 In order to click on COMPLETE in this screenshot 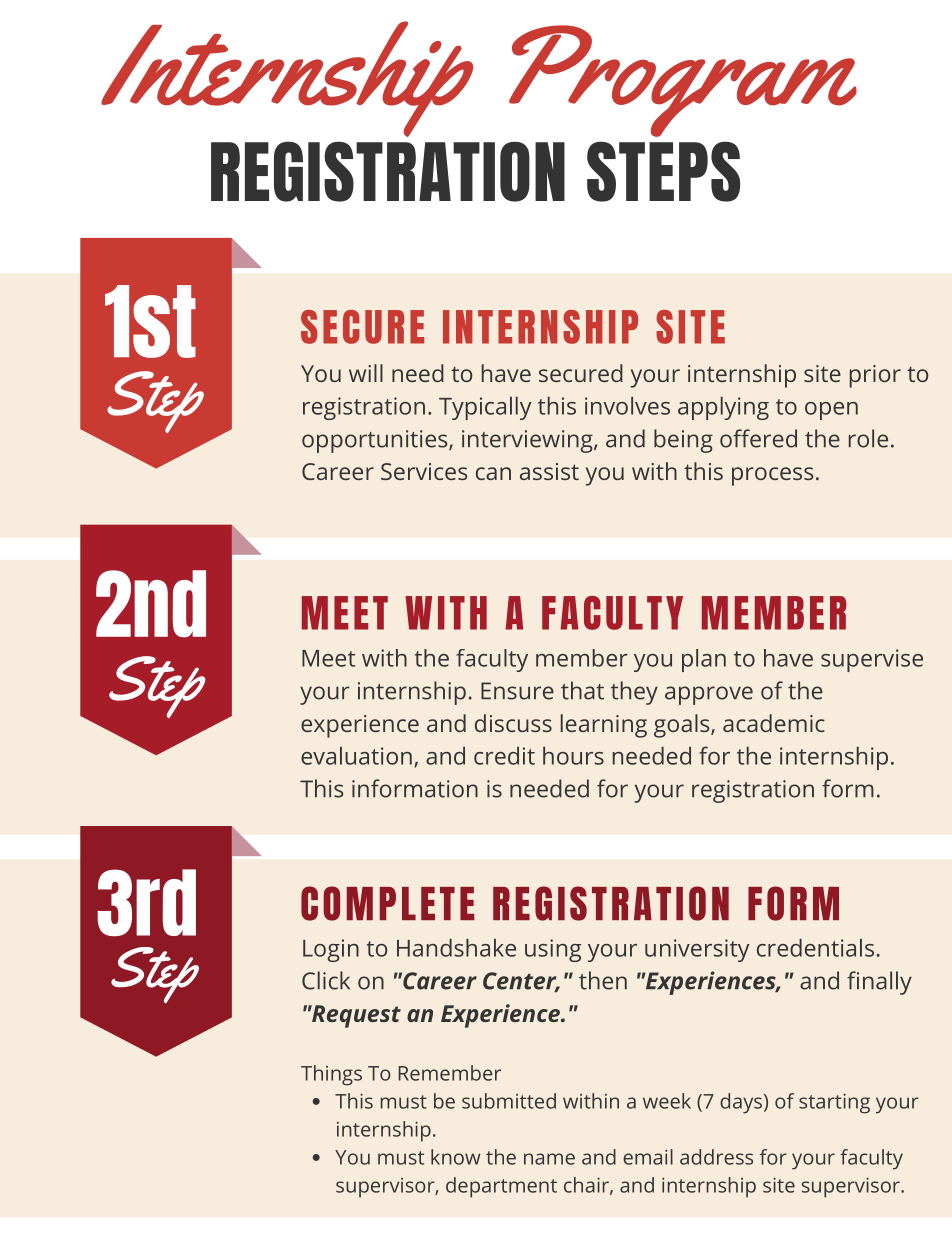, I will do `click(387, 903)`.
